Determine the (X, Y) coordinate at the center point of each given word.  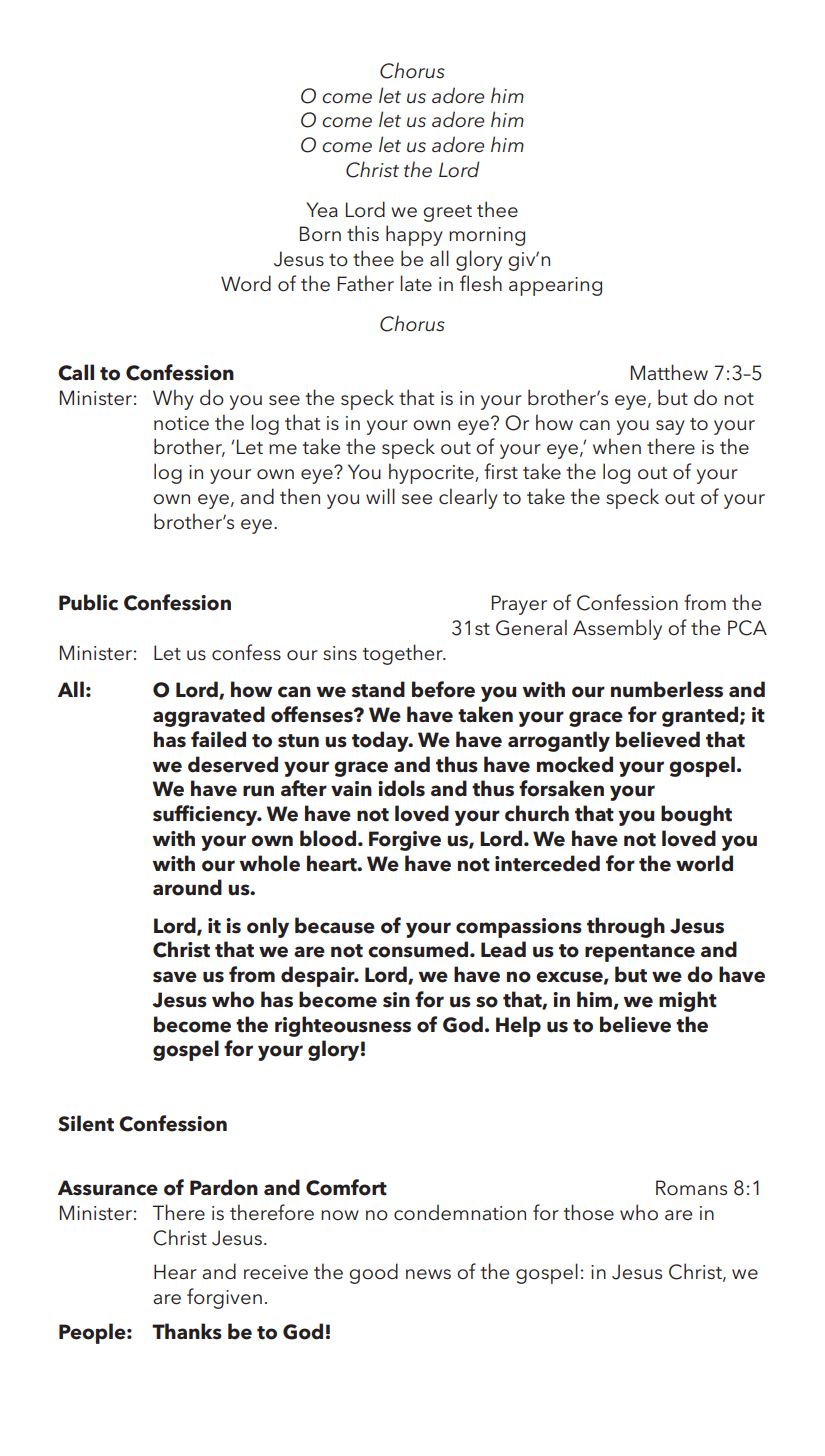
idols (401, 788)
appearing (555, 286)
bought (696, 815)
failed (218, 739)
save (175, 977)
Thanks (187, 1331)
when (617, 446)
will (380, 496)
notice (181, 423)
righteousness (343, 1026)
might (688, 1001)
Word (246, 283)
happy (414, 235)
